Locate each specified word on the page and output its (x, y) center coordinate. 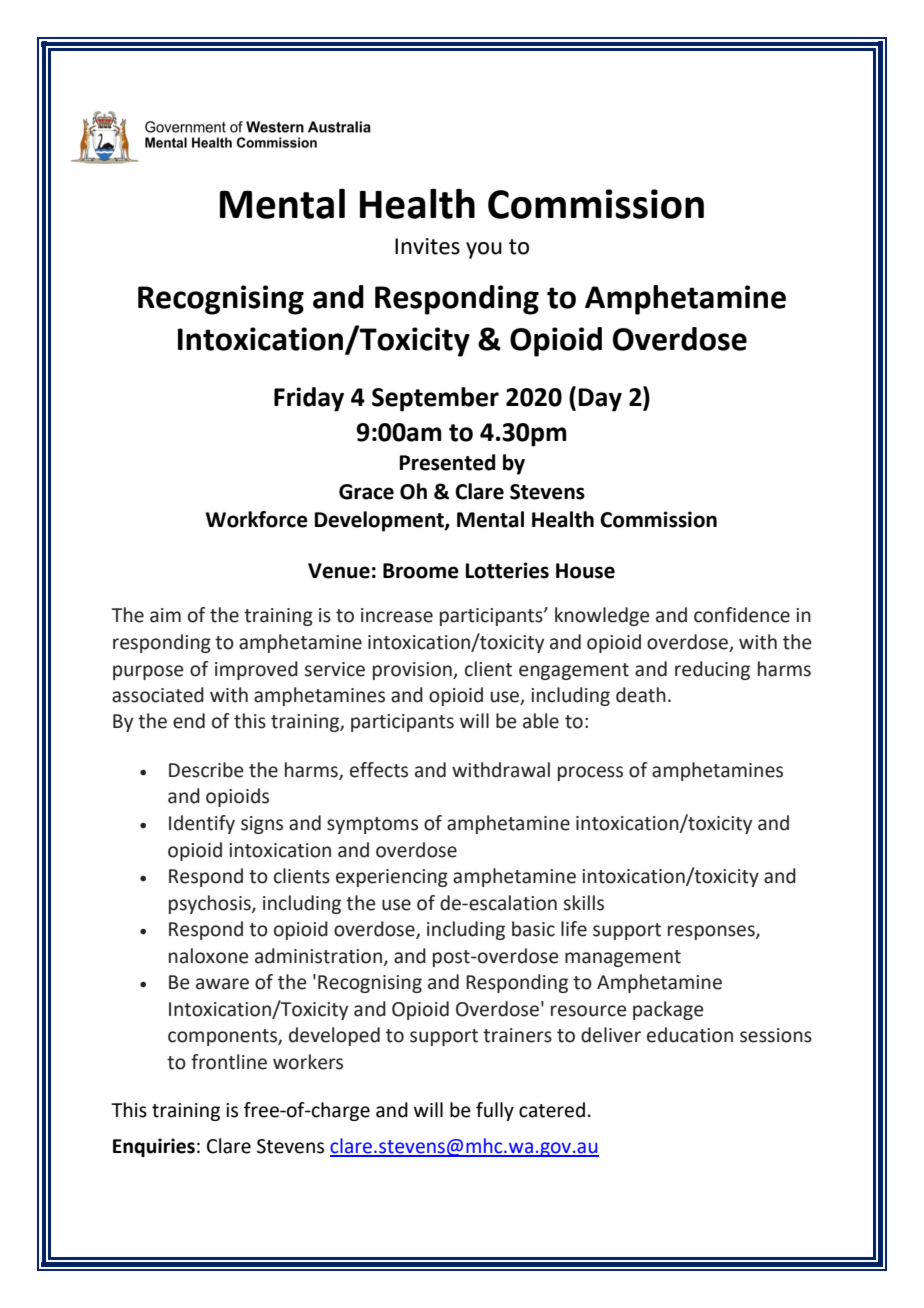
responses (712, 932)
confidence (742, 615)
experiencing (392, 878)
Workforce (256, 519)
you (484, 250)
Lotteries (507, 570)
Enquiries (154, 1147)
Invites (427, 246)
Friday (309, 399)
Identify (202, 824)
